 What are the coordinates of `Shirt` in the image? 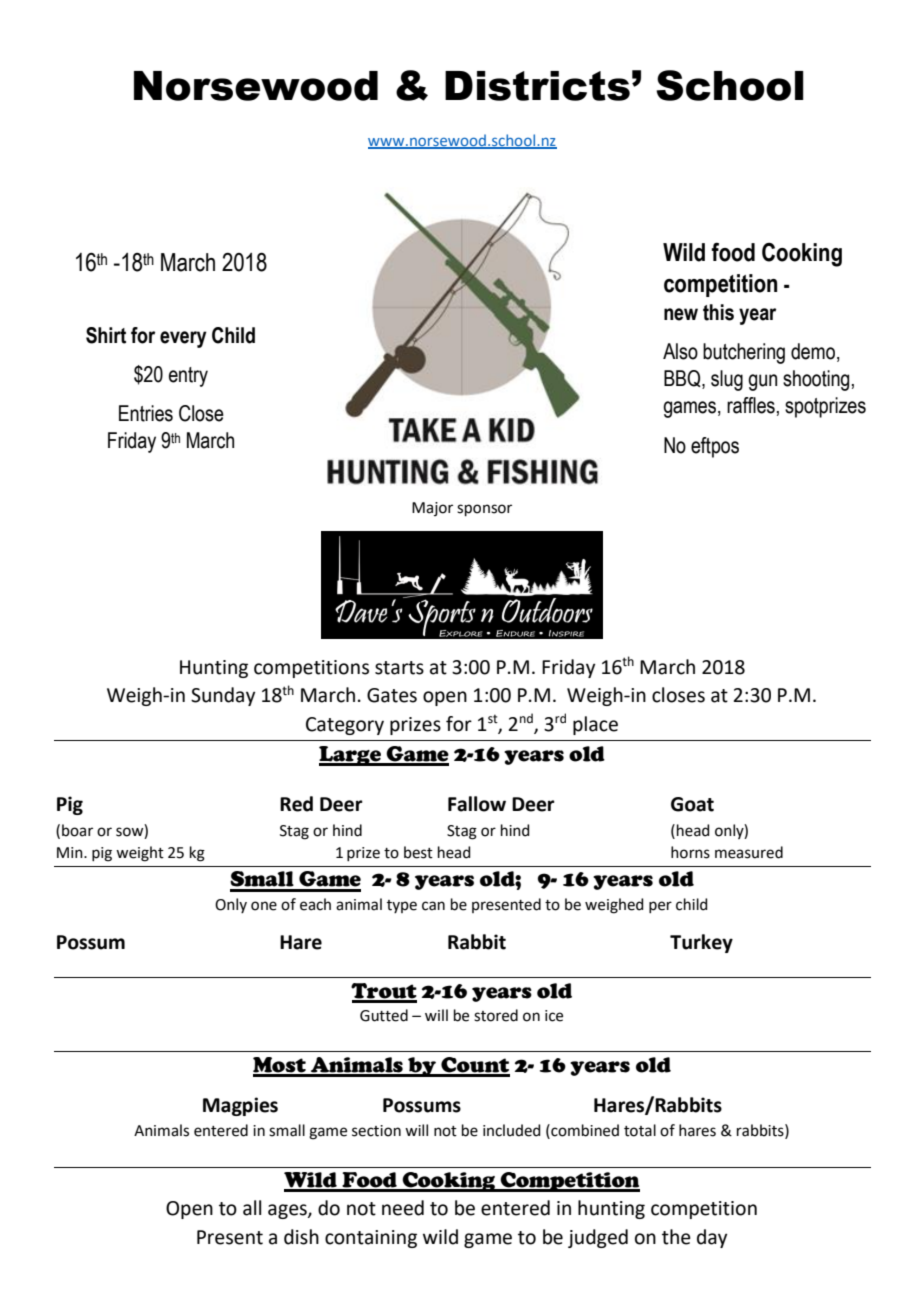 It's located at (106, 335).
